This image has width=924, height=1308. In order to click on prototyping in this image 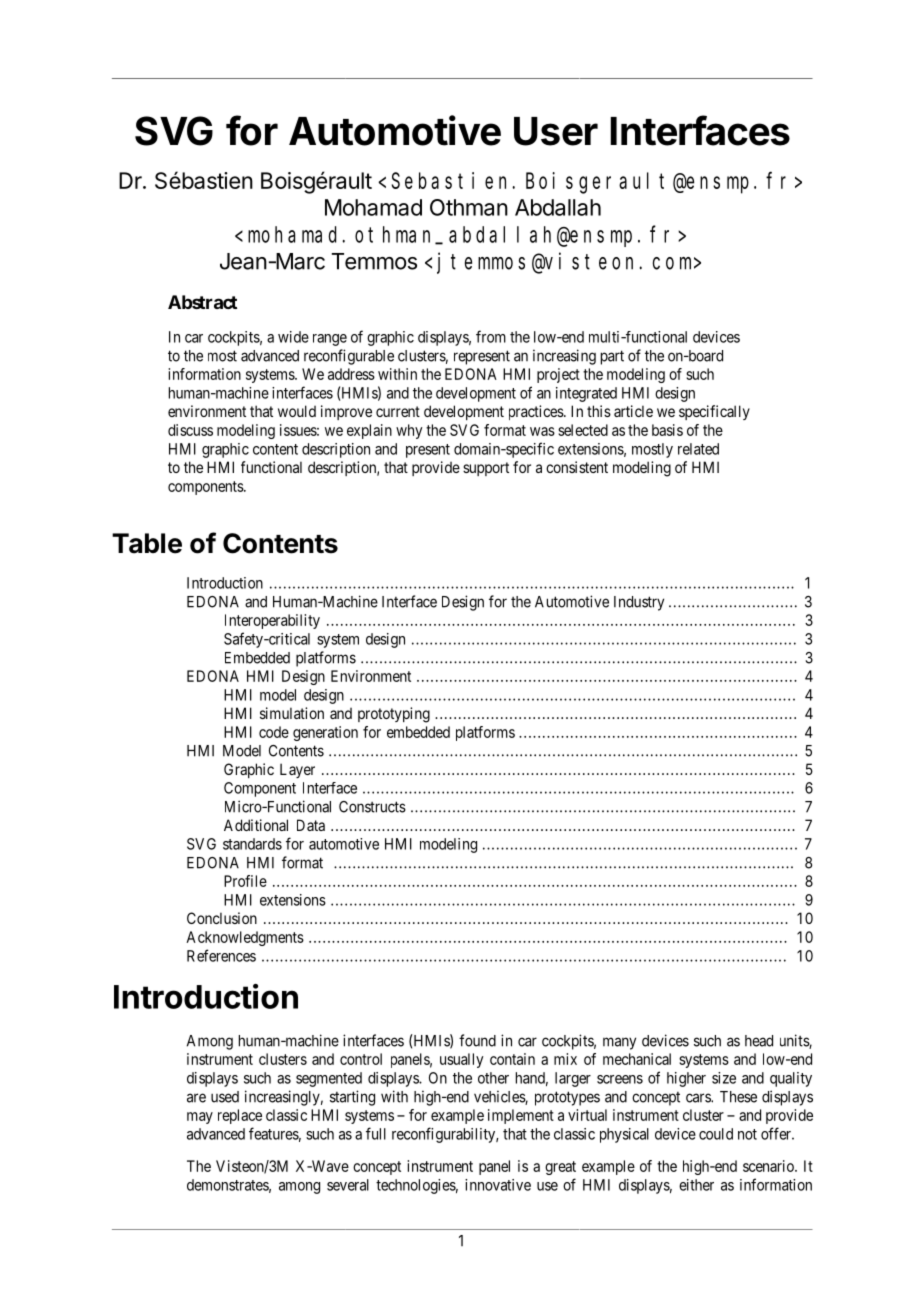, I will do `click(394, 715)`.
